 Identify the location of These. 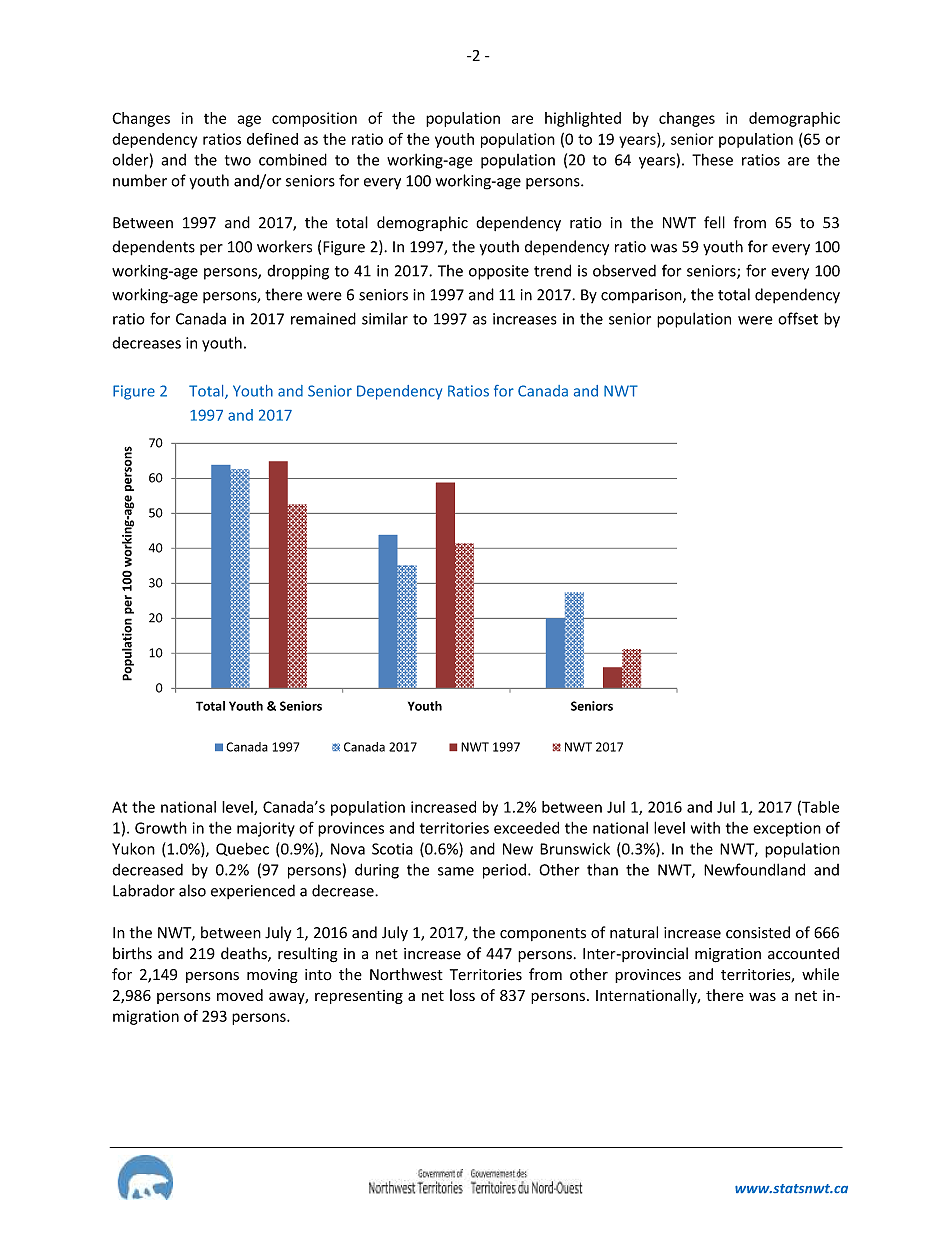
(712, 159).
